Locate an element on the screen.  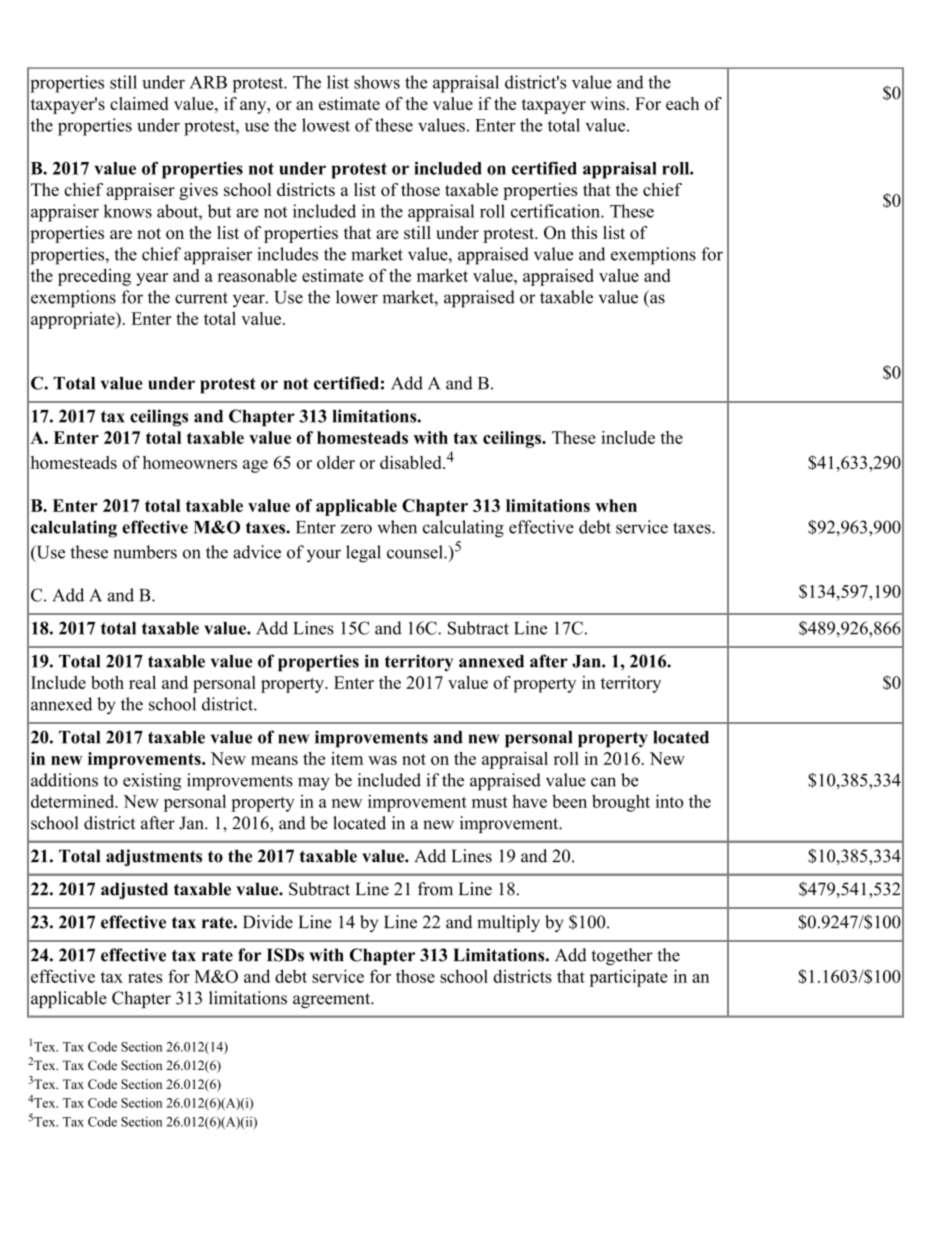
claimed is located at coordinates (139, 103).
